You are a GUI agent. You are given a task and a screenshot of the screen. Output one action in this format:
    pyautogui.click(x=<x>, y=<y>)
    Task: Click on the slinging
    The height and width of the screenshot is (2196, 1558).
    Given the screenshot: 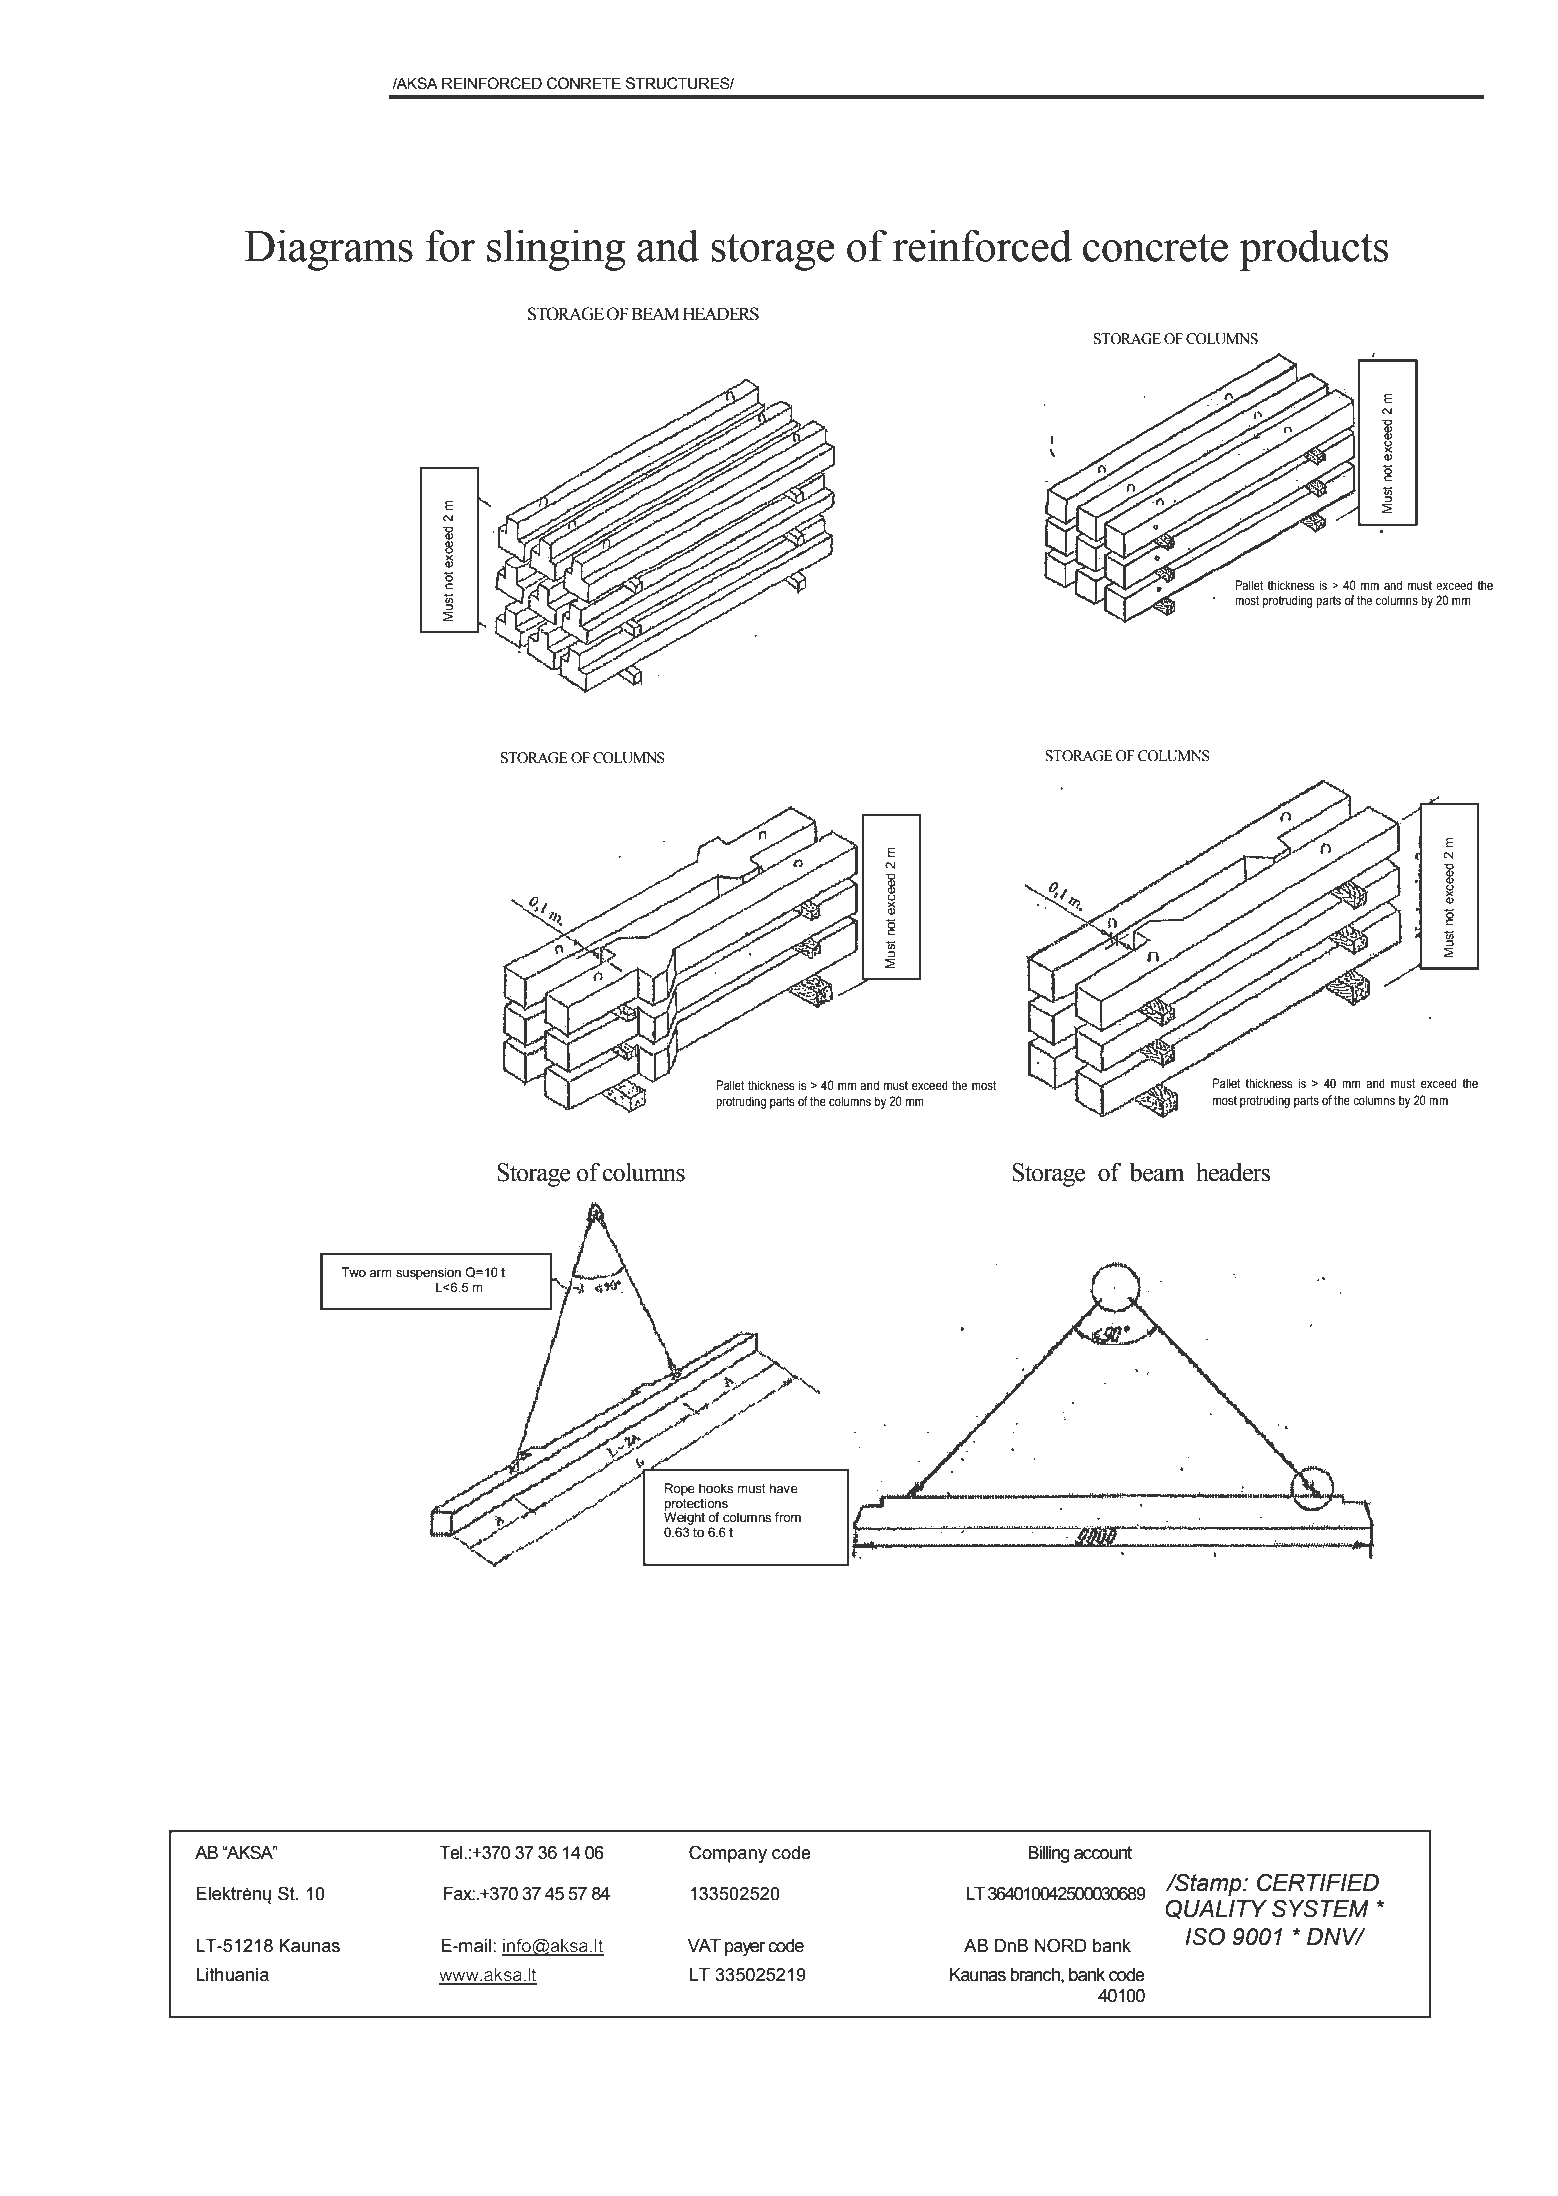 What is the action you would take?
    pyautogui.click(x=556, y=250)
